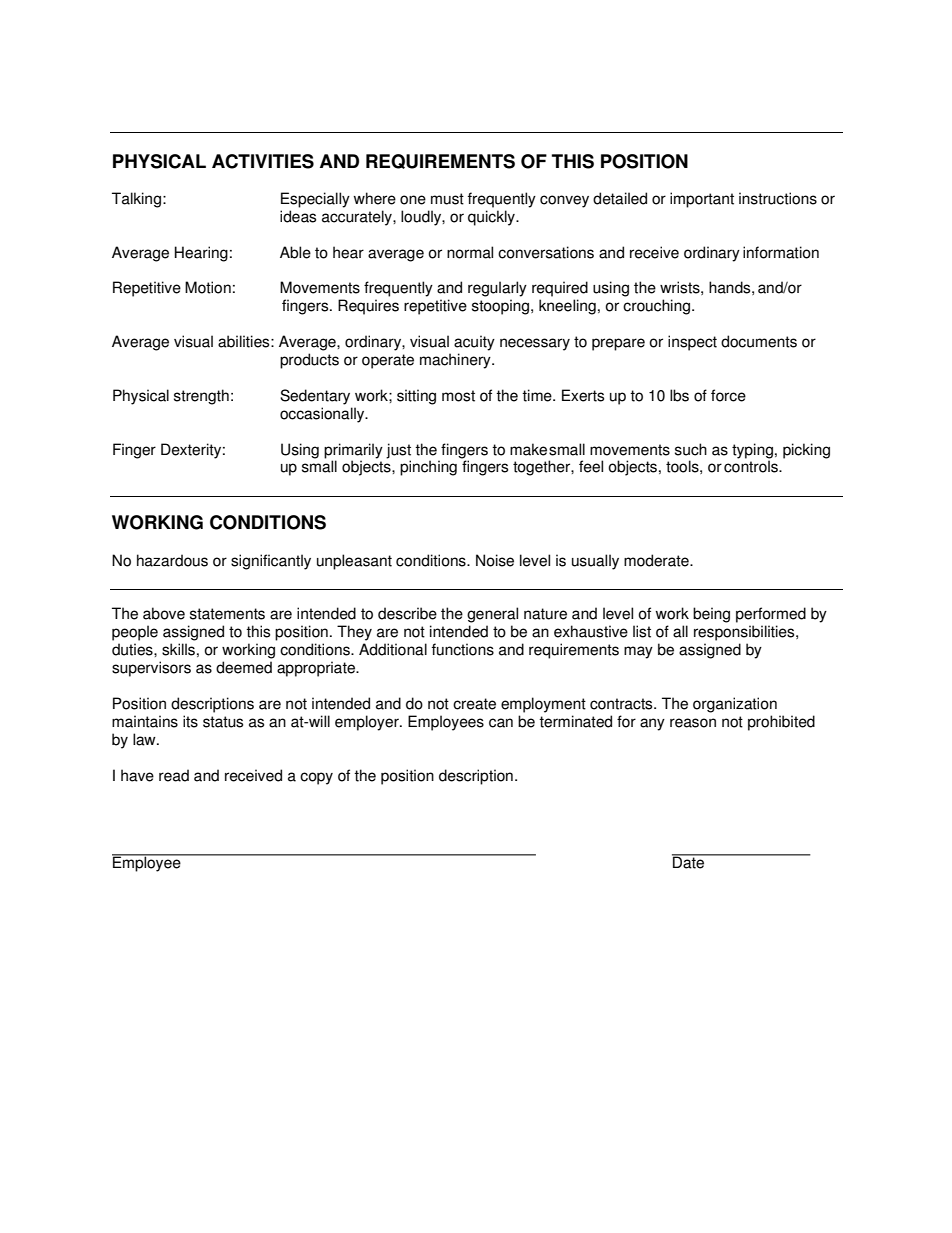  Describe the element at coordinates (172, 560) in the image. I see `hazardous` at that location.
